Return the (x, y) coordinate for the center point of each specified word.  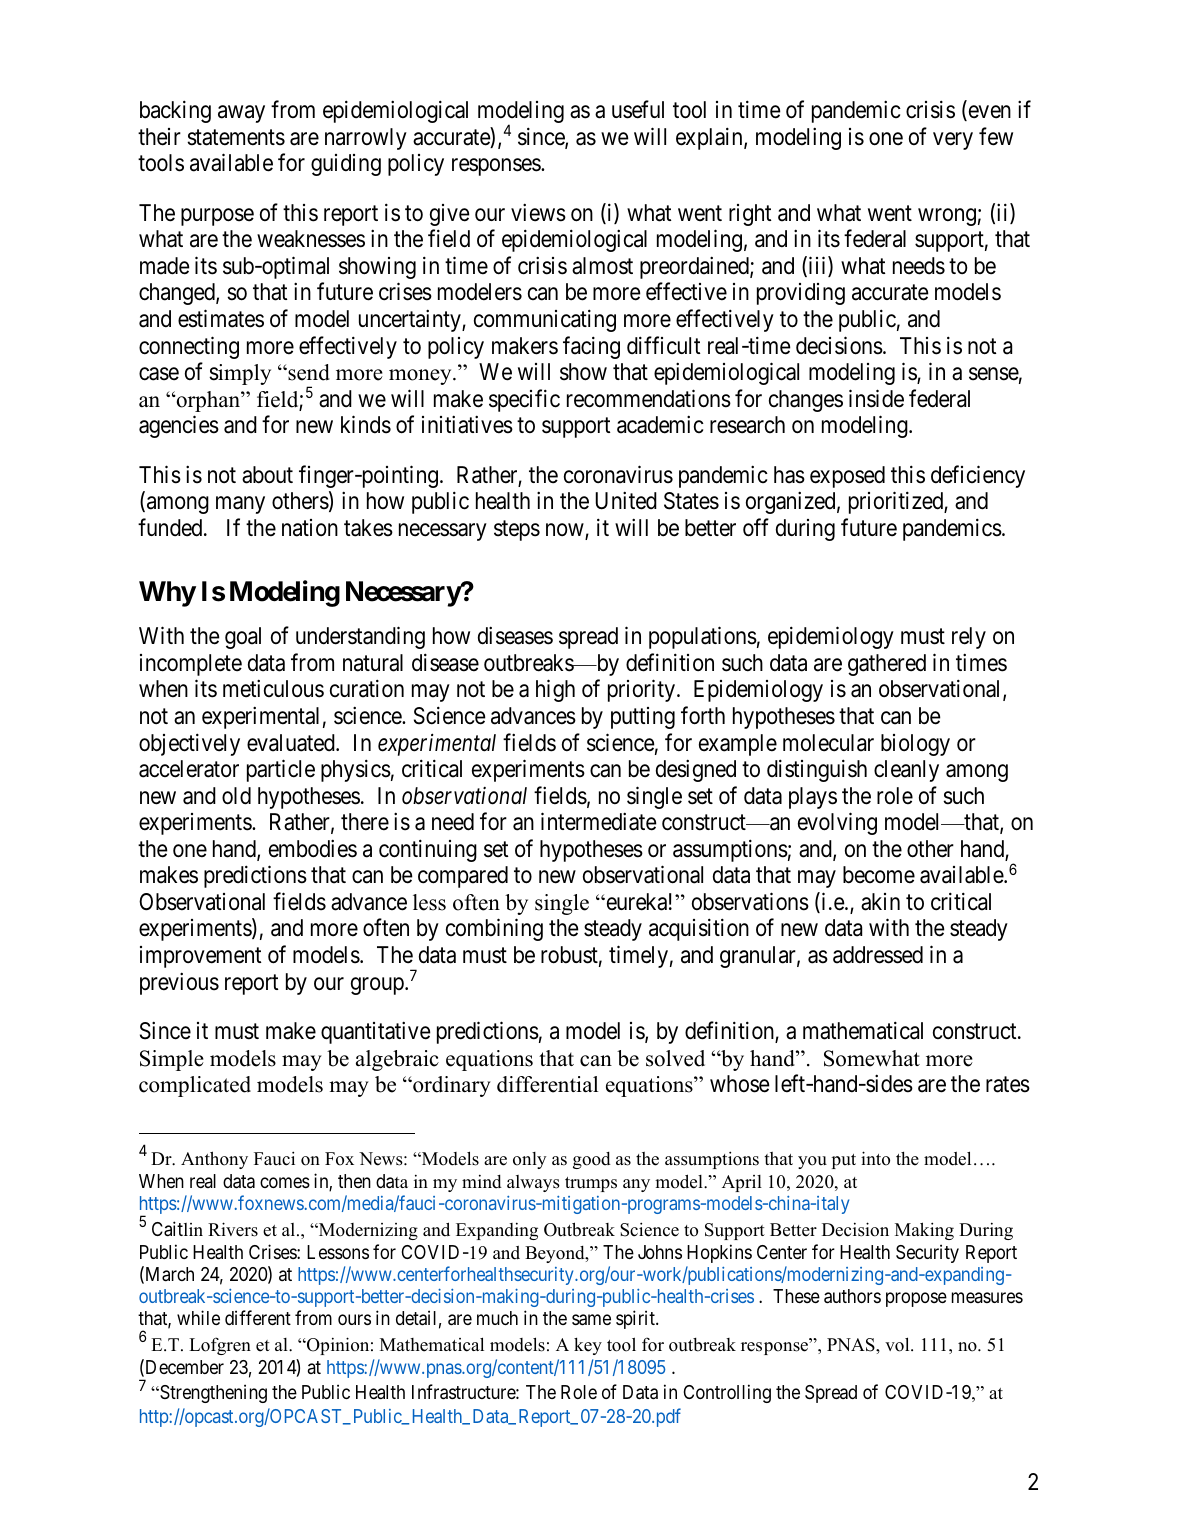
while (198, 1317)
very (953, 141)
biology (915, 745)
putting (643, 718)
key (588, 1346)
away (241, 114)
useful (638, 109)
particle (281, 770)
